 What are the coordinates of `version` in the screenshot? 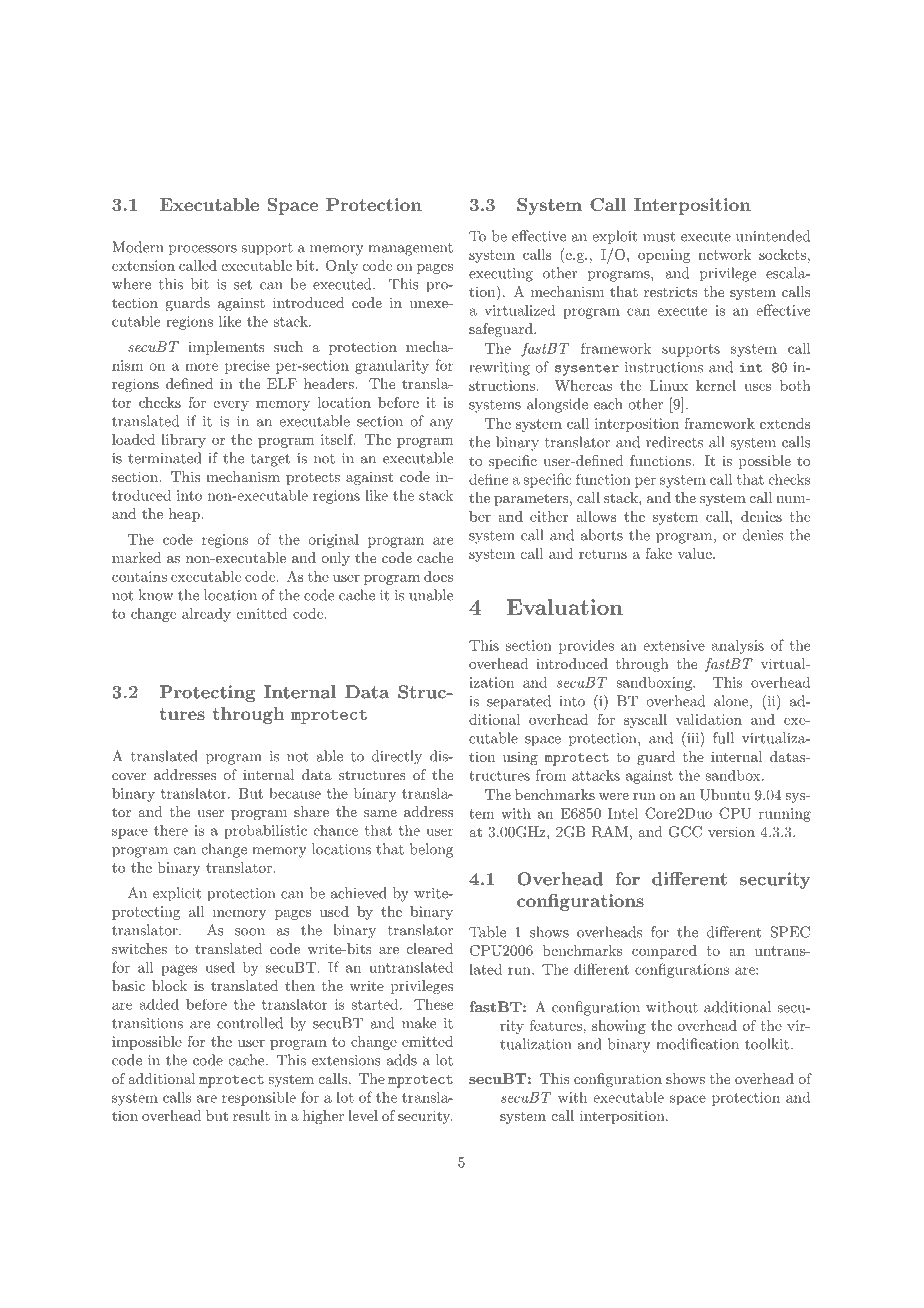 It's located at (731, 831).
